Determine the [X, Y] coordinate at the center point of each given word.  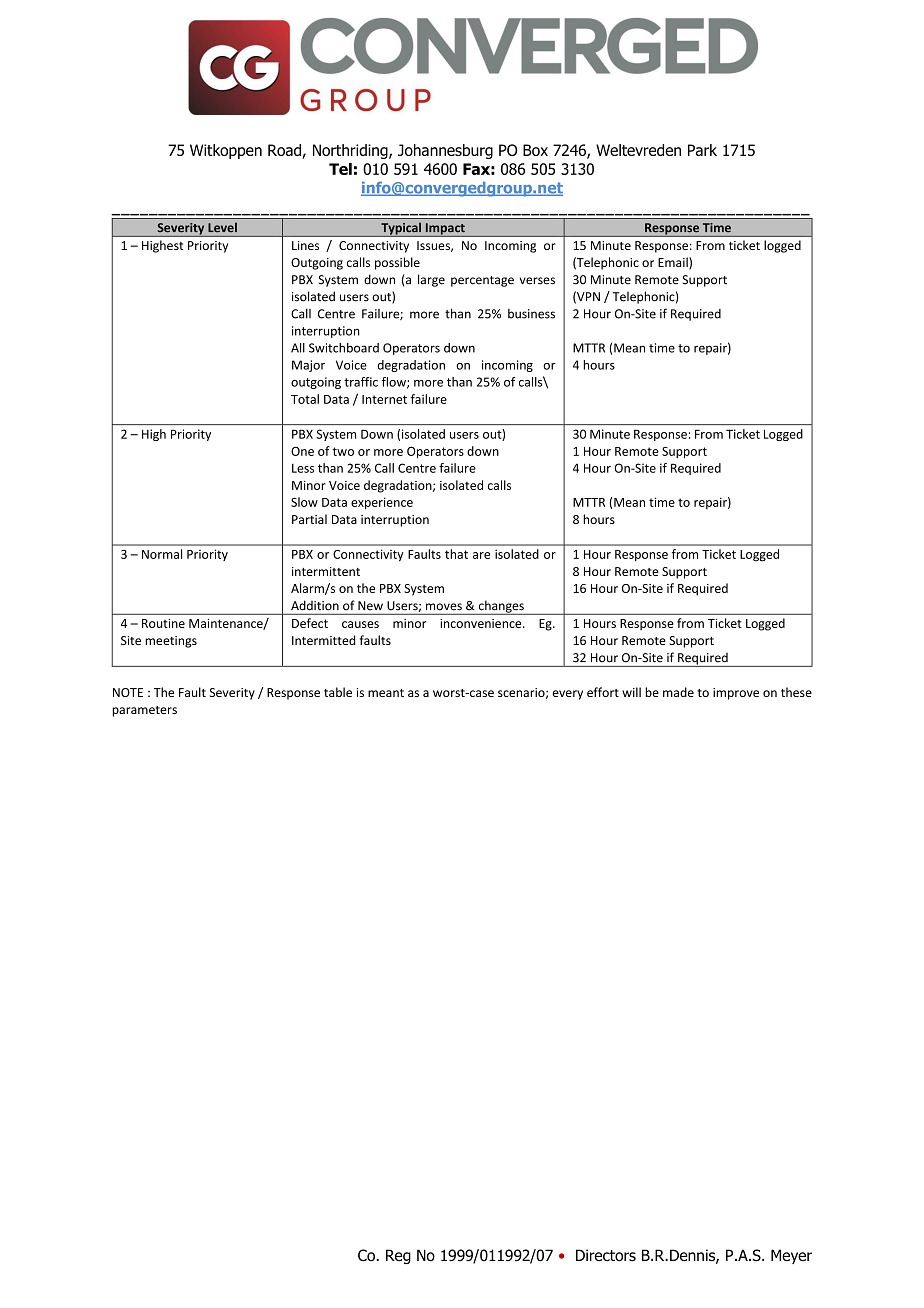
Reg [398, 1256]
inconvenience [482, 623]
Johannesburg [445, 151]
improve [736, 694]
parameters [144, 711]
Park [702, 150]
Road [285, 151]
